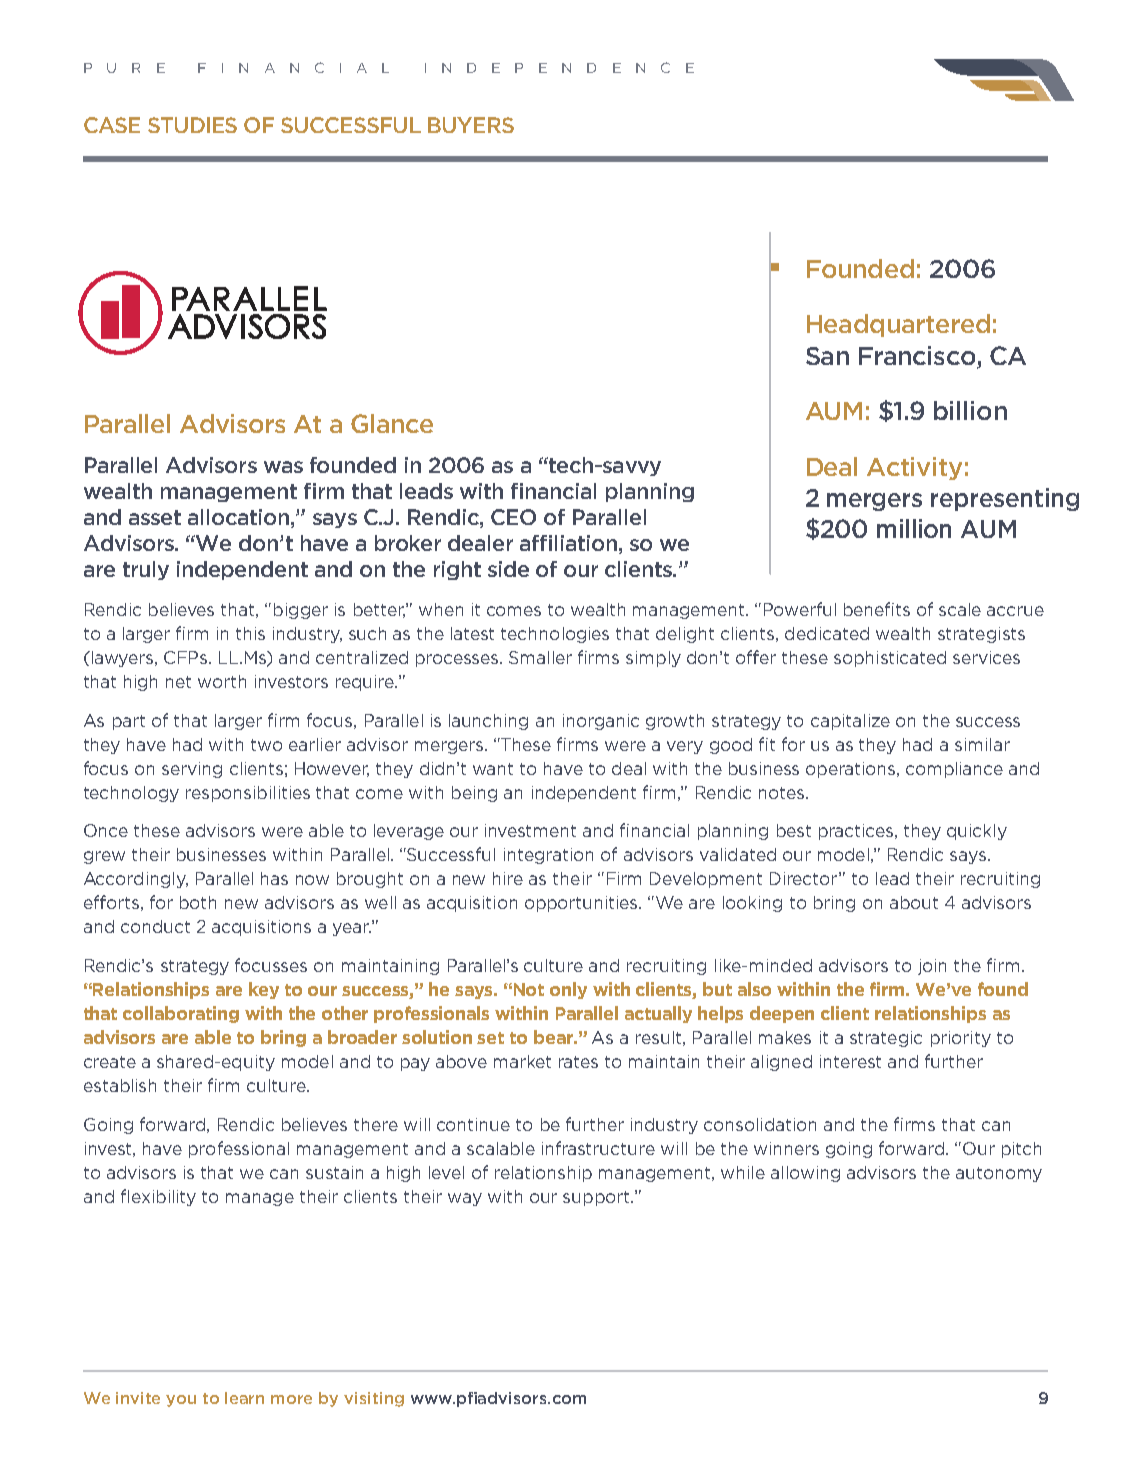  I want to click on Headquartered, so click(898, 325).
